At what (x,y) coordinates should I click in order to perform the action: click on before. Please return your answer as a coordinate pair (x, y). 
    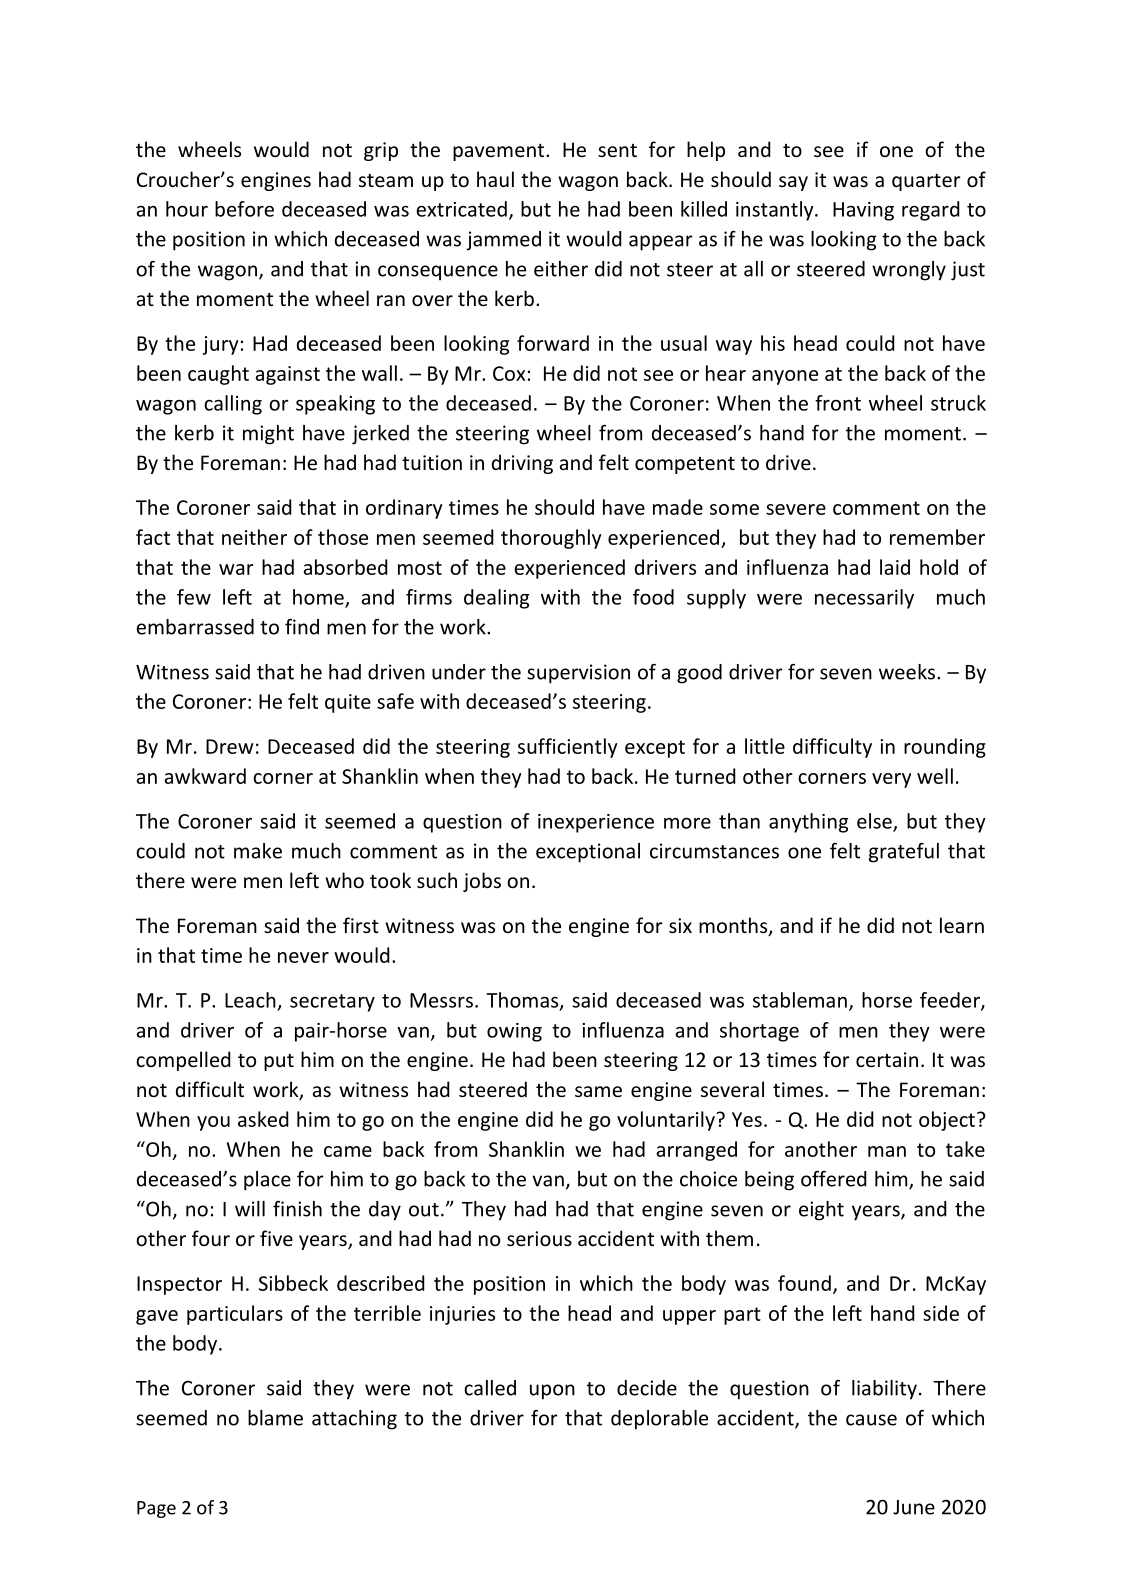
    Looking at the image, I should click on (244, 209).
